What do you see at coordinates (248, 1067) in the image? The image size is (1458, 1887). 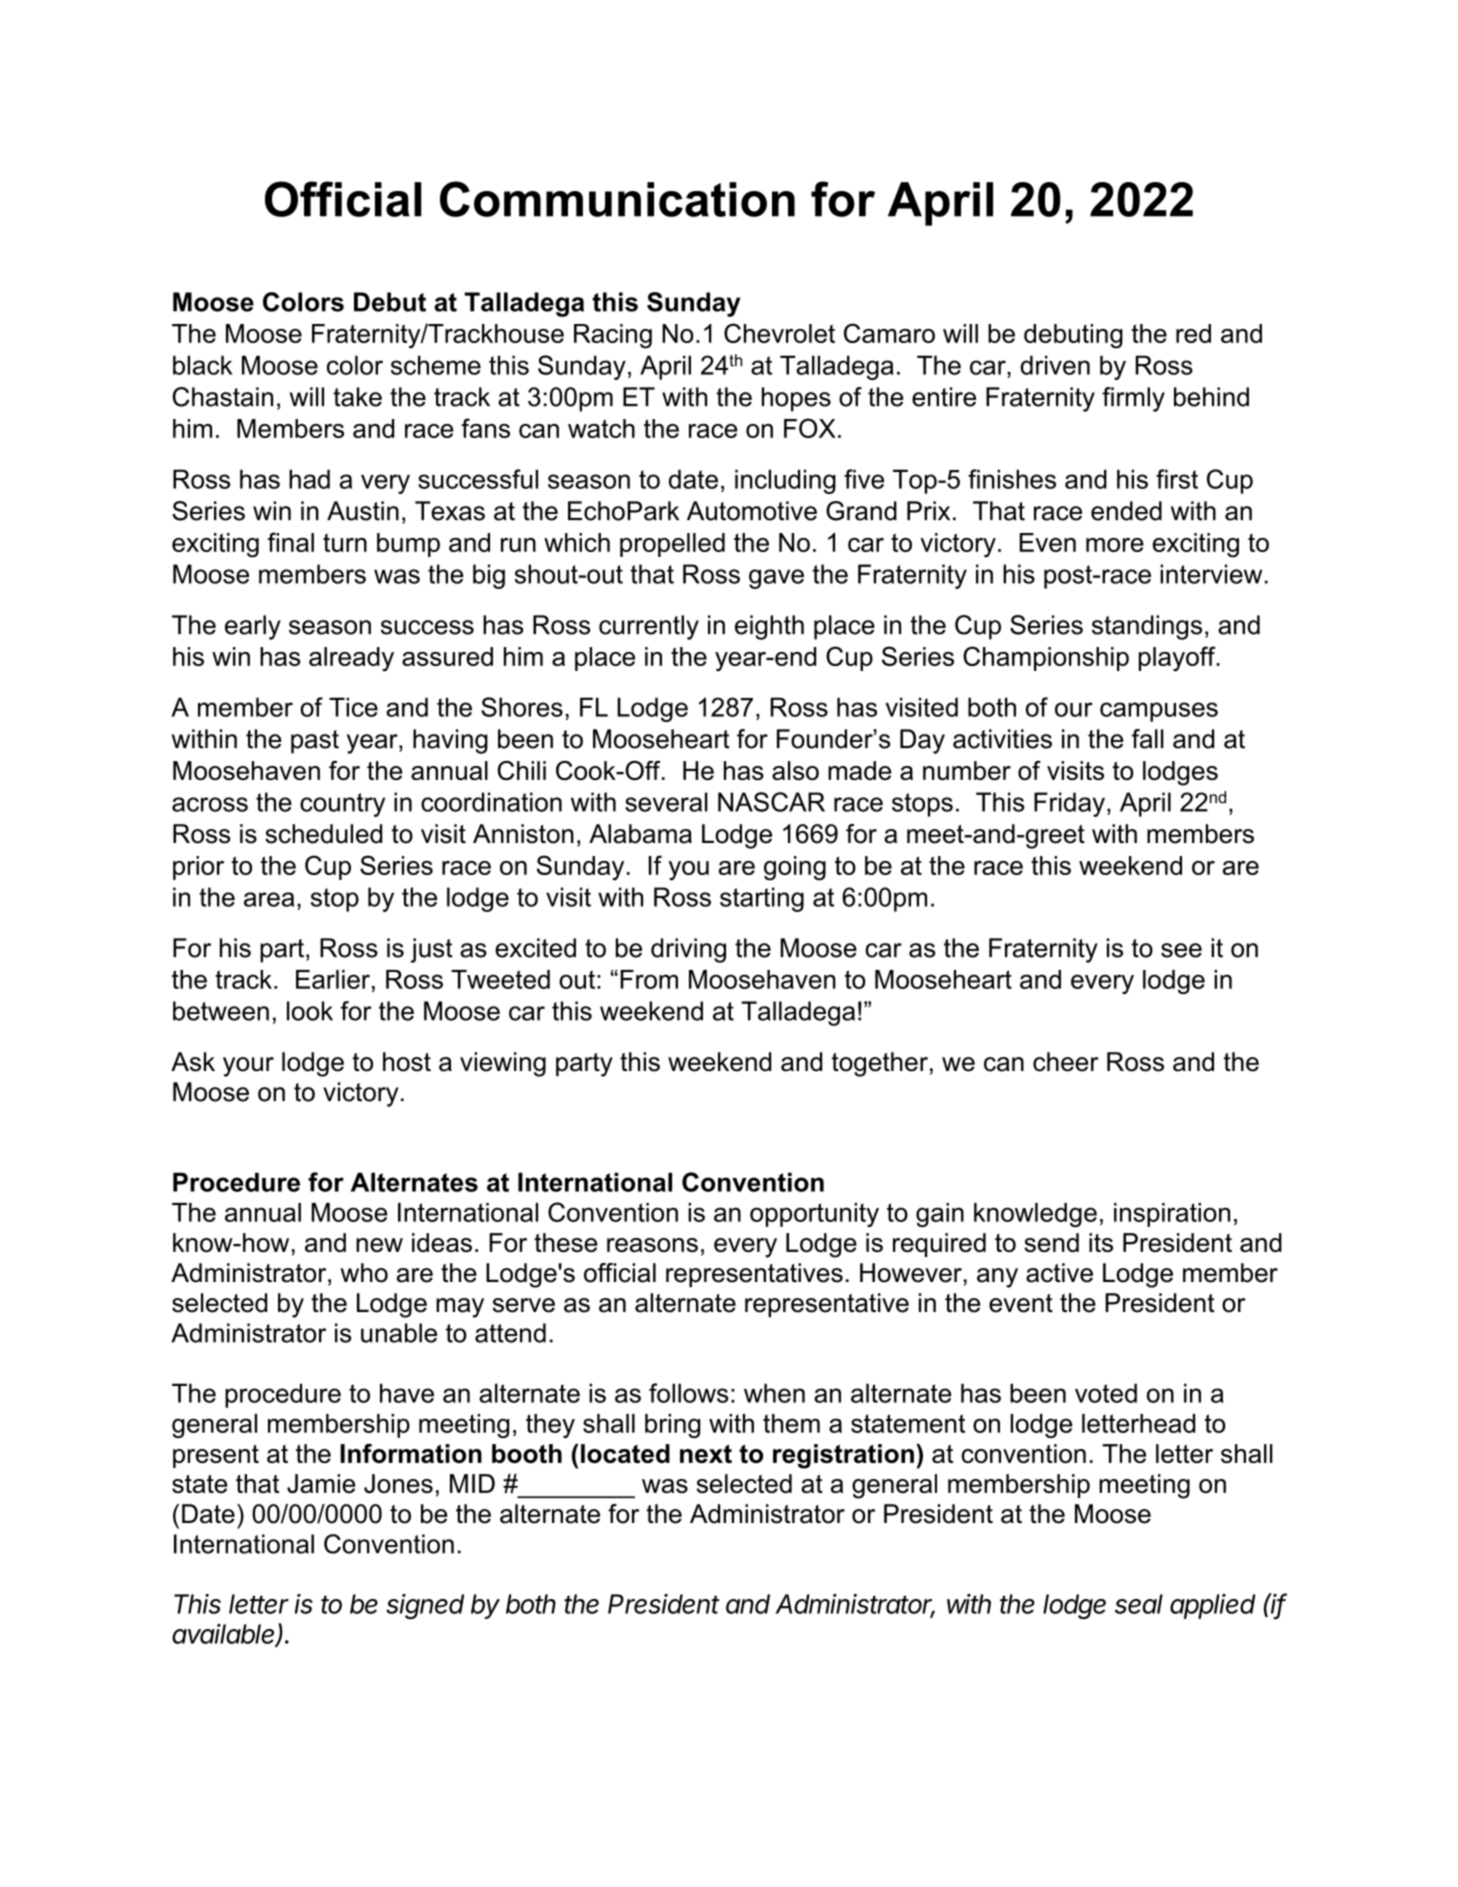 I see `your` at bounding box center [248, 1067].
